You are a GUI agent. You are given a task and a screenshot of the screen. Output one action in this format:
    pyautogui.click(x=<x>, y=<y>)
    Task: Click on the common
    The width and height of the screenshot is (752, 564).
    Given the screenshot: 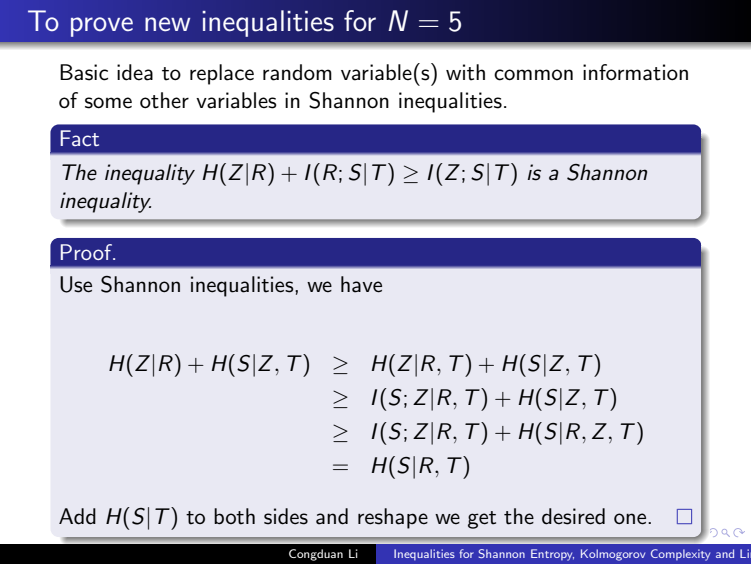 What is the action you would take?
    pyautogui.click(x=533, y=75)
